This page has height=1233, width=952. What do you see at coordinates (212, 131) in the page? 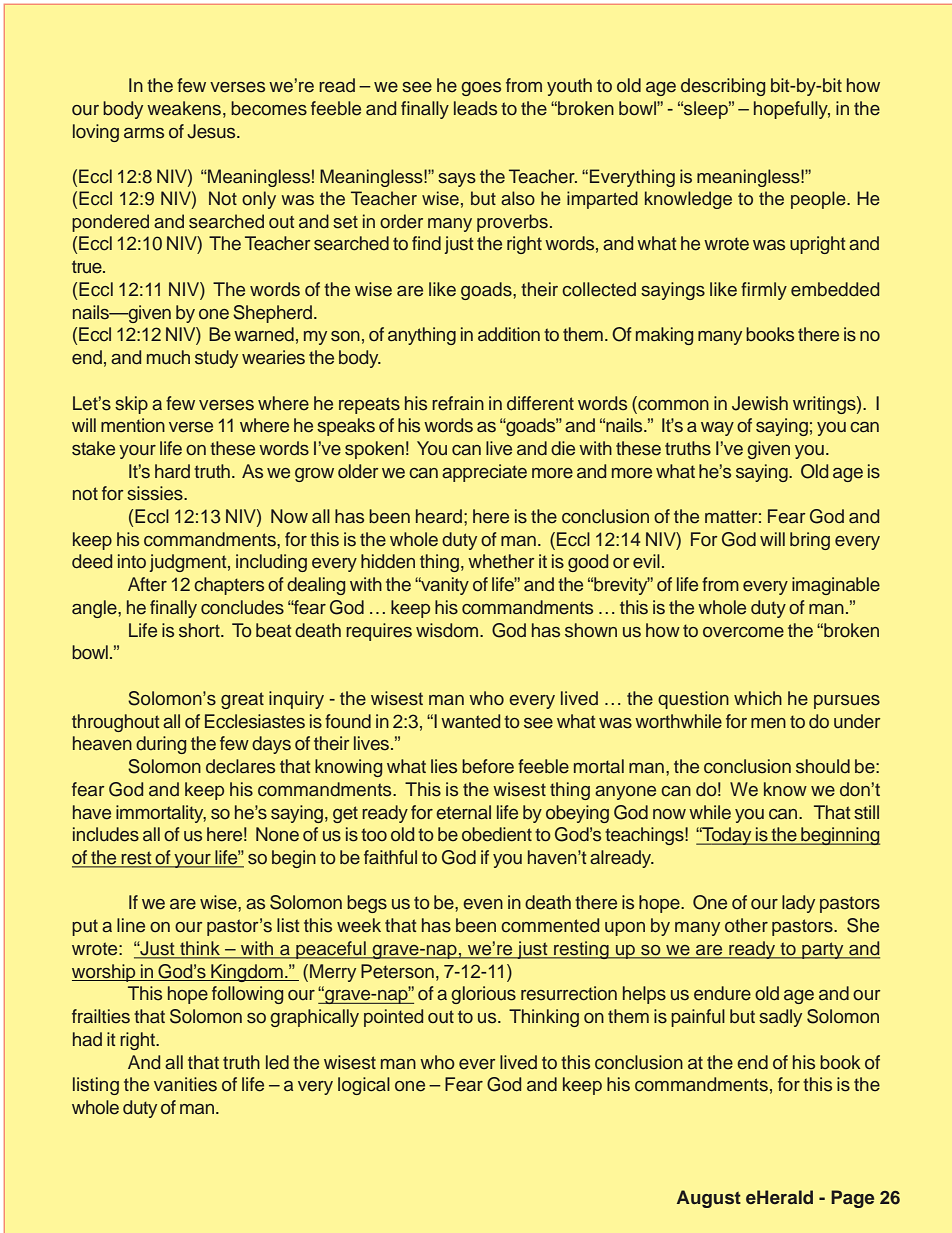
I see `Jesus` at bounding box center [212, 131].
